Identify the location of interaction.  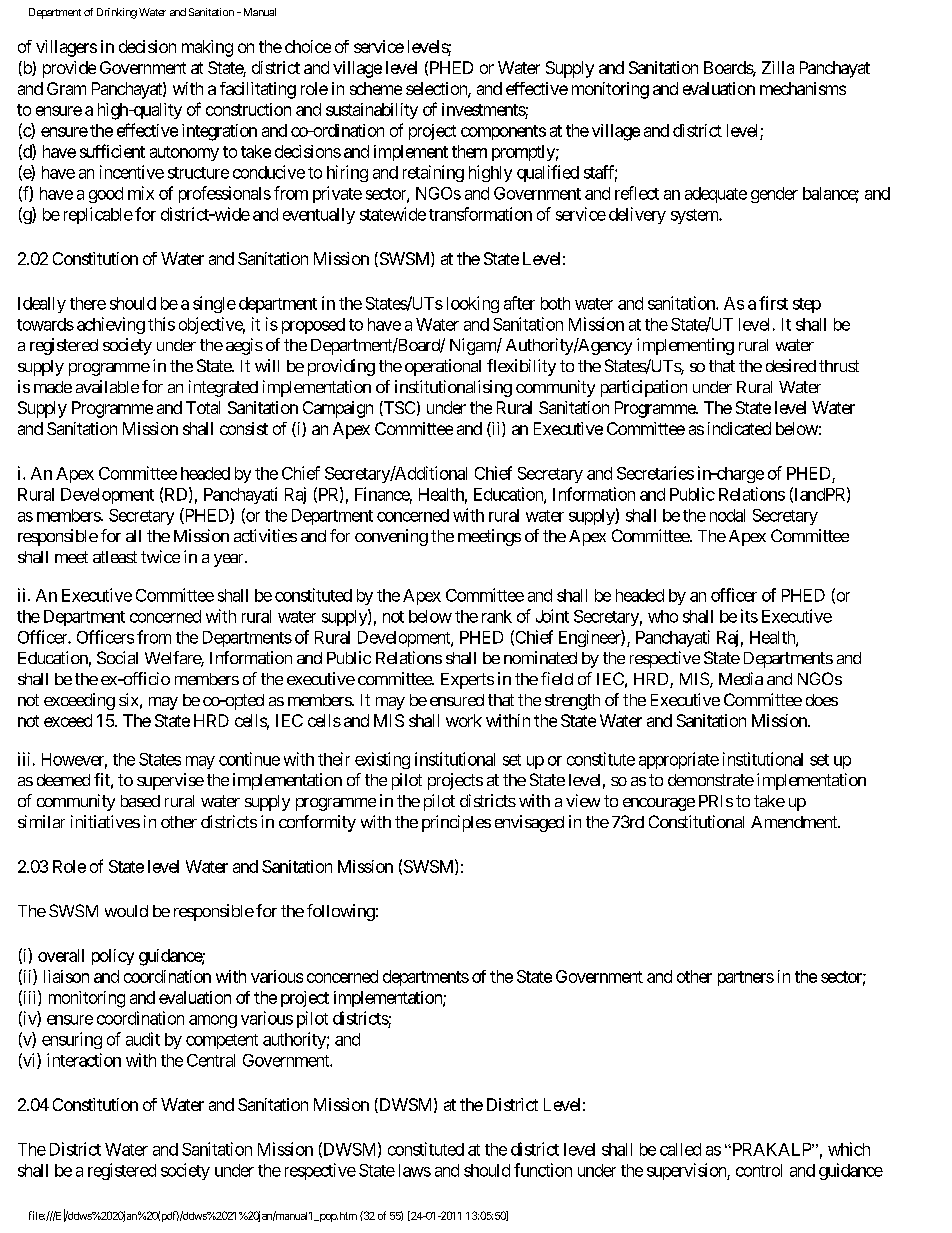
(84, 1060).
